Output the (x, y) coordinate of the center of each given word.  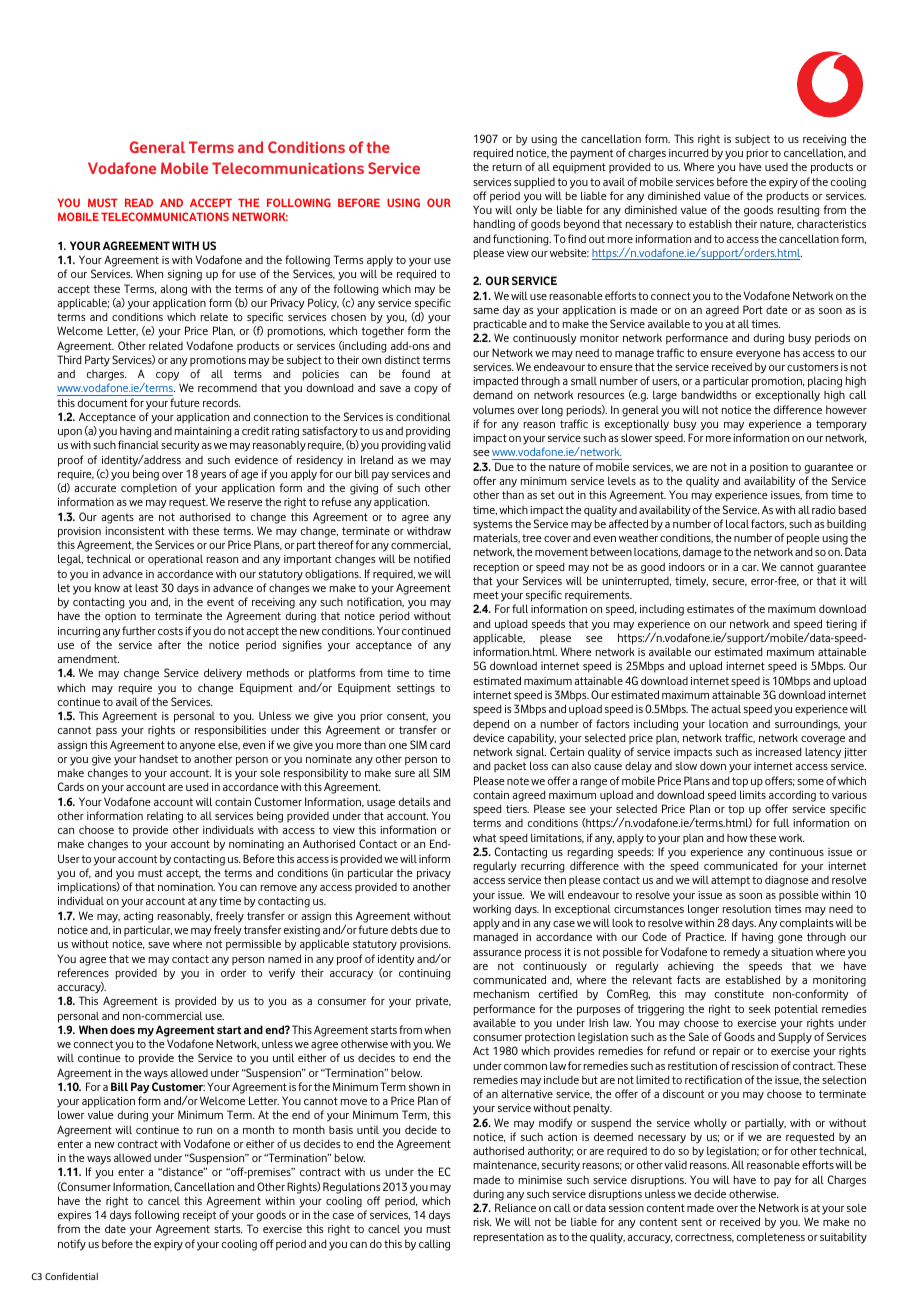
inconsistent (135, 531)
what (484, 838)
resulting (798, 213)
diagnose (787, 881)
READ (139, 202)
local (737, 523)
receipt (199, 1216)
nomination (186, 887)
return (507, 167)
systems (493, 525)
